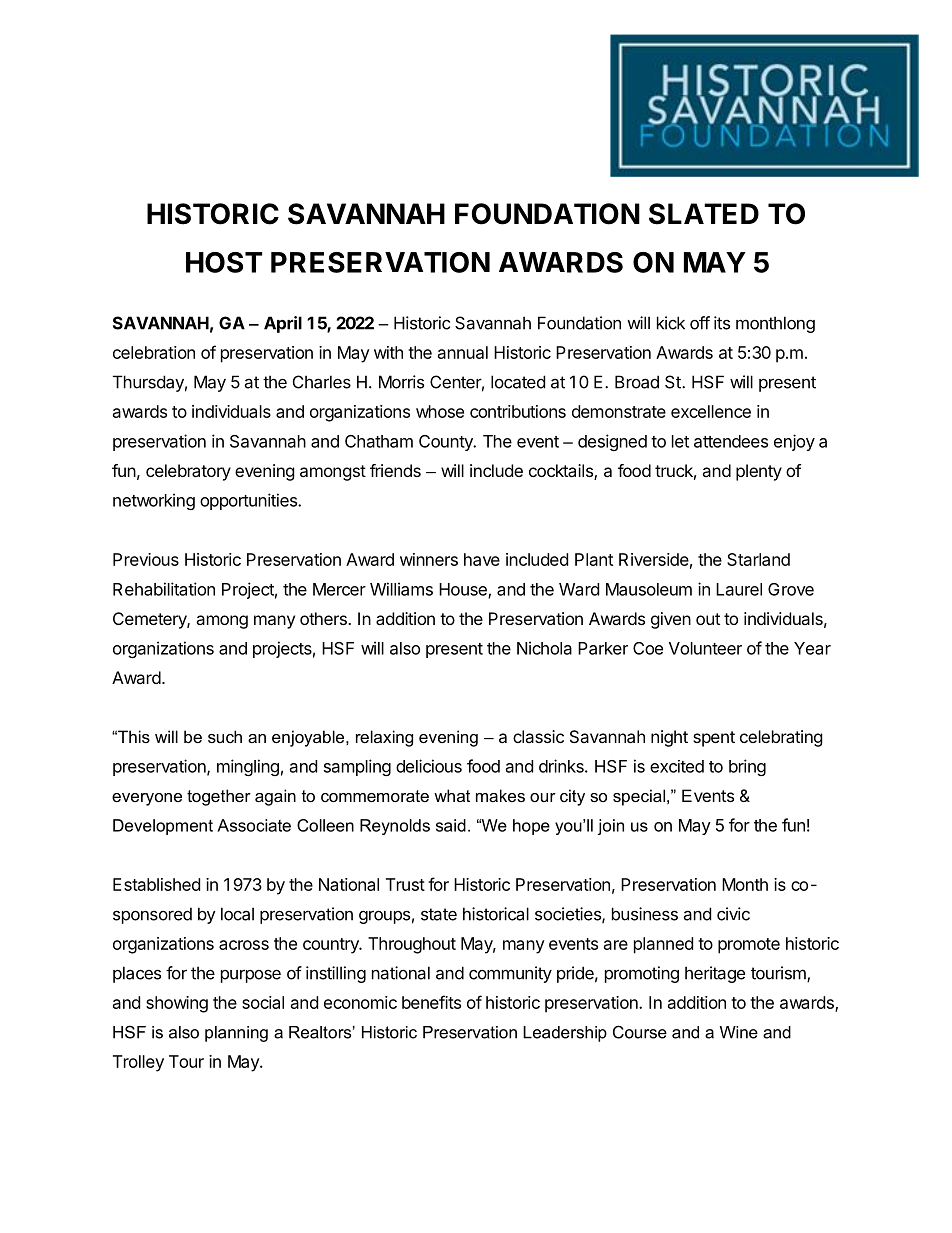 Image resolution: width=952 pixels, height=1233 pixels. Describe the element at coordinates (463, 352) in the screenshot. I see `annual` at that location.
